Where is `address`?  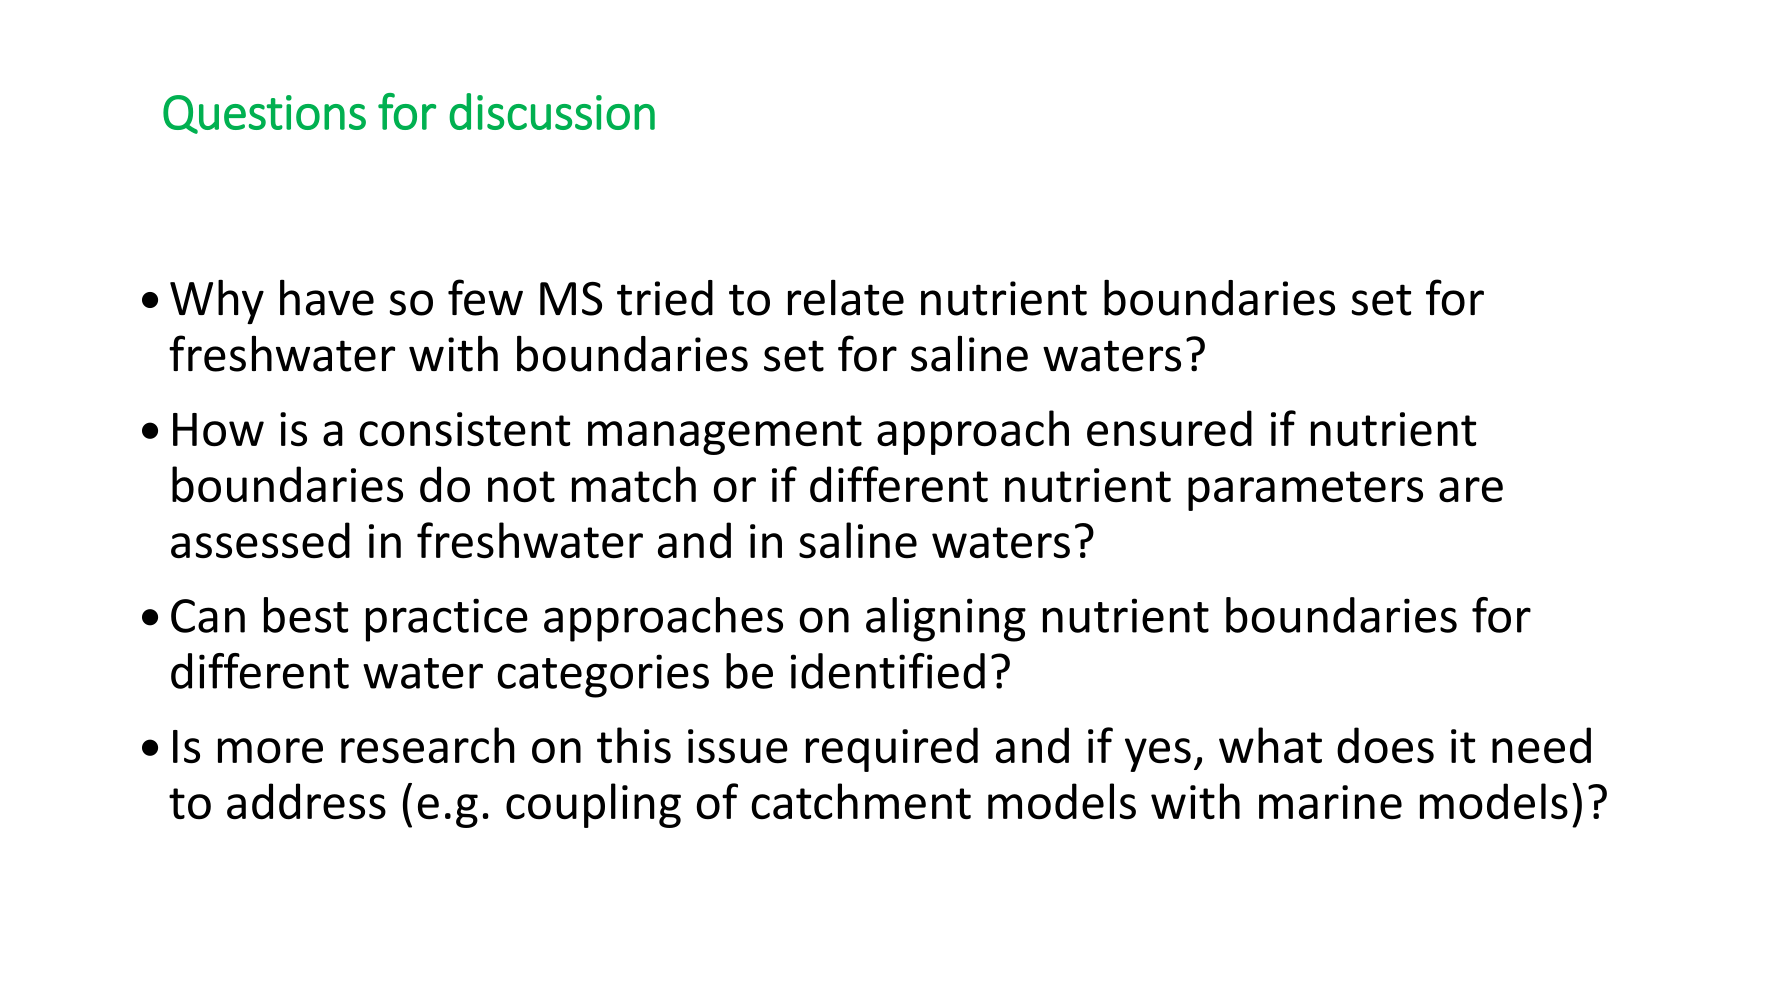
address is located at coordinates (306, 801).
